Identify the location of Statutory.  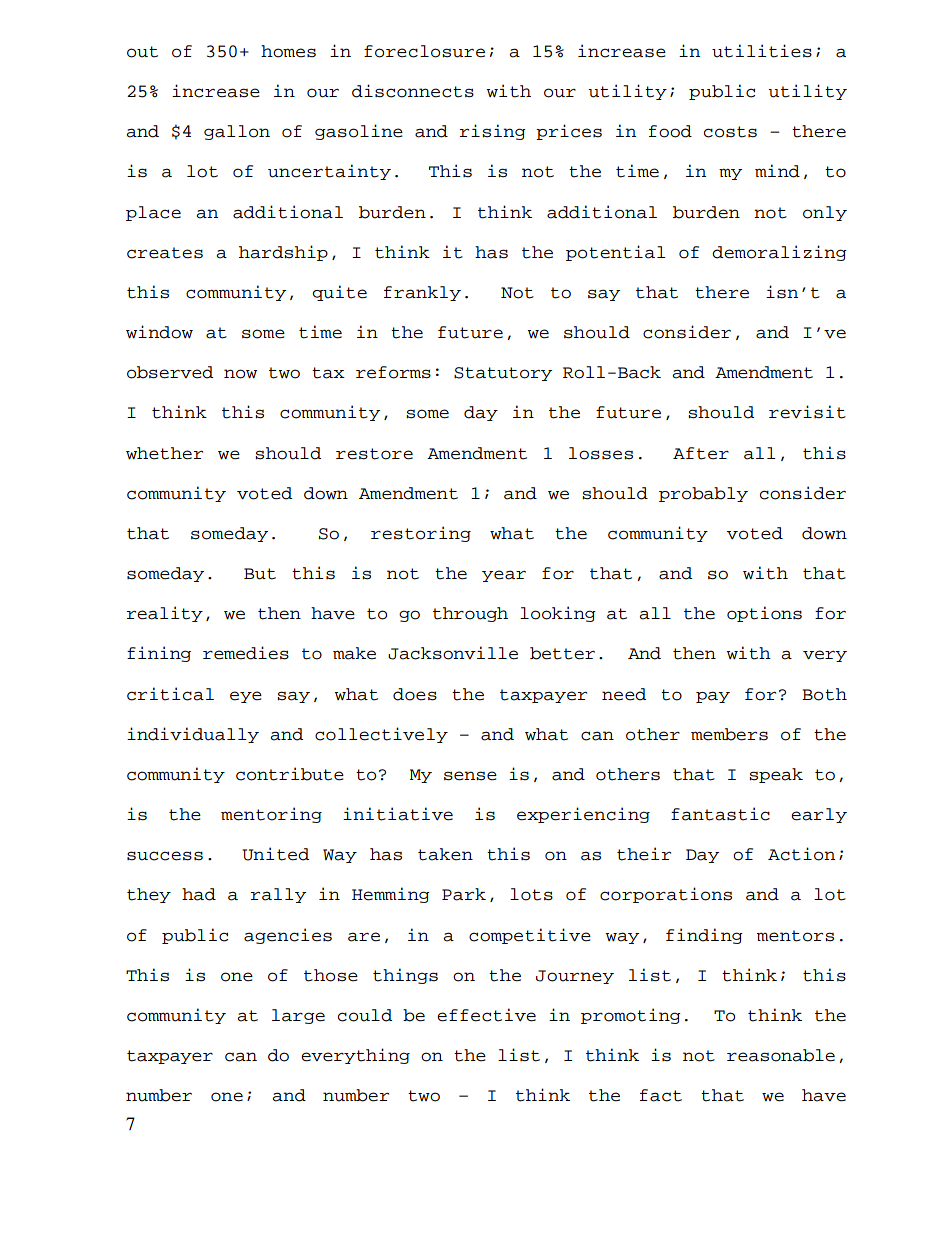
(503, 374).
